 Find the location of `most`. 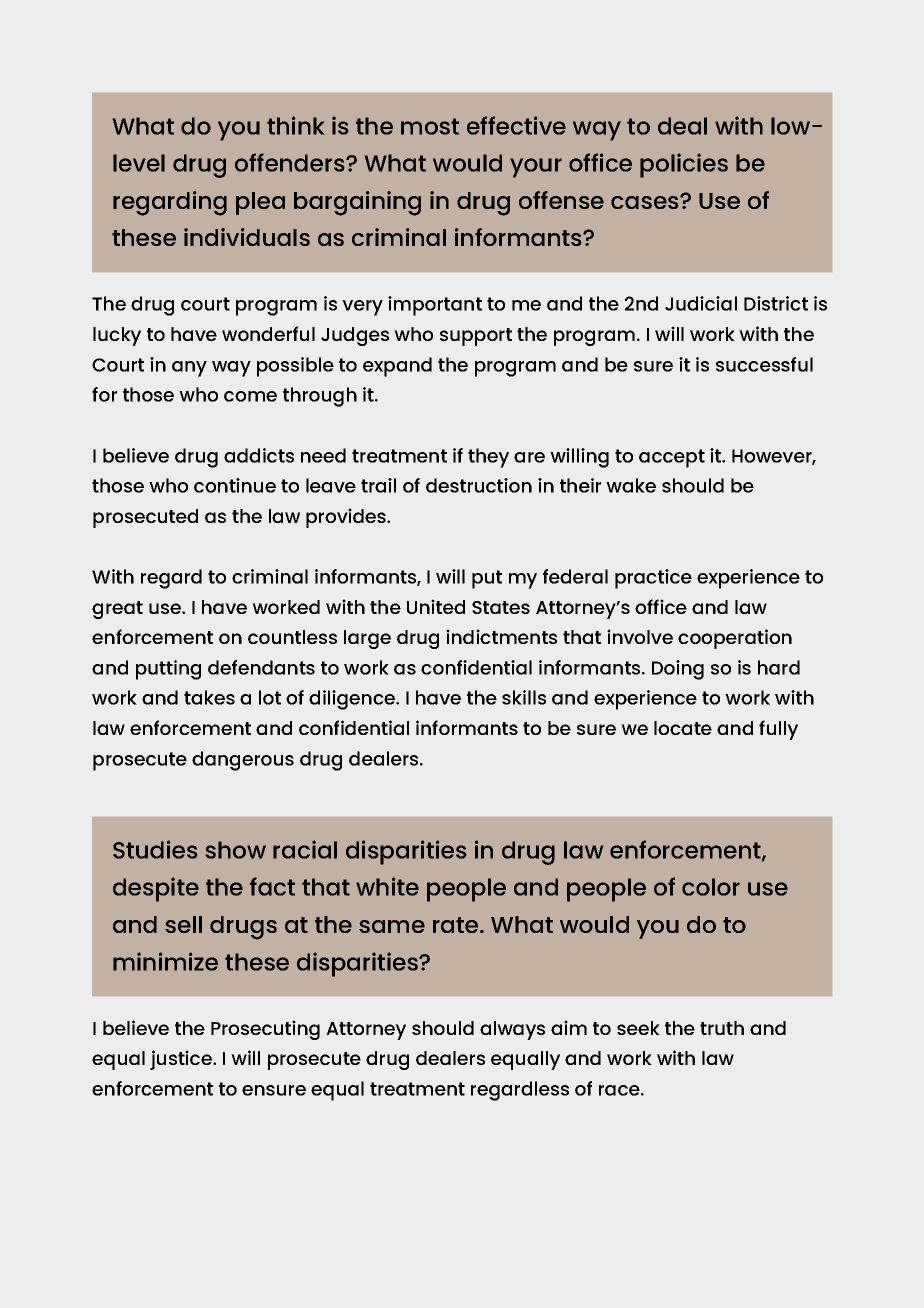

most is located at coordinates (430, 126).
